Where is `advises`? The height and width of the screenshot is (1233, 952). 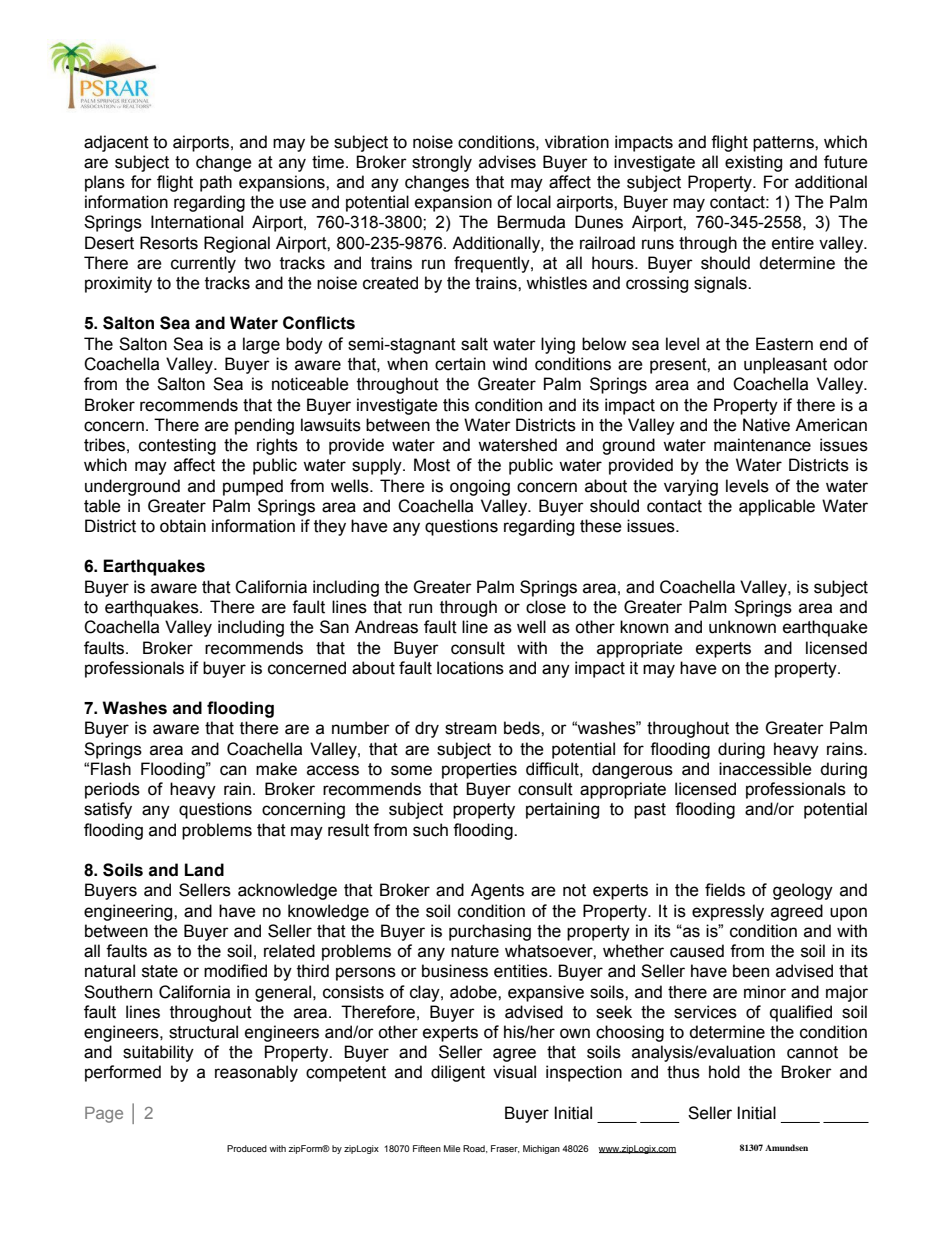
advises is located at coordinates (507, 162).
